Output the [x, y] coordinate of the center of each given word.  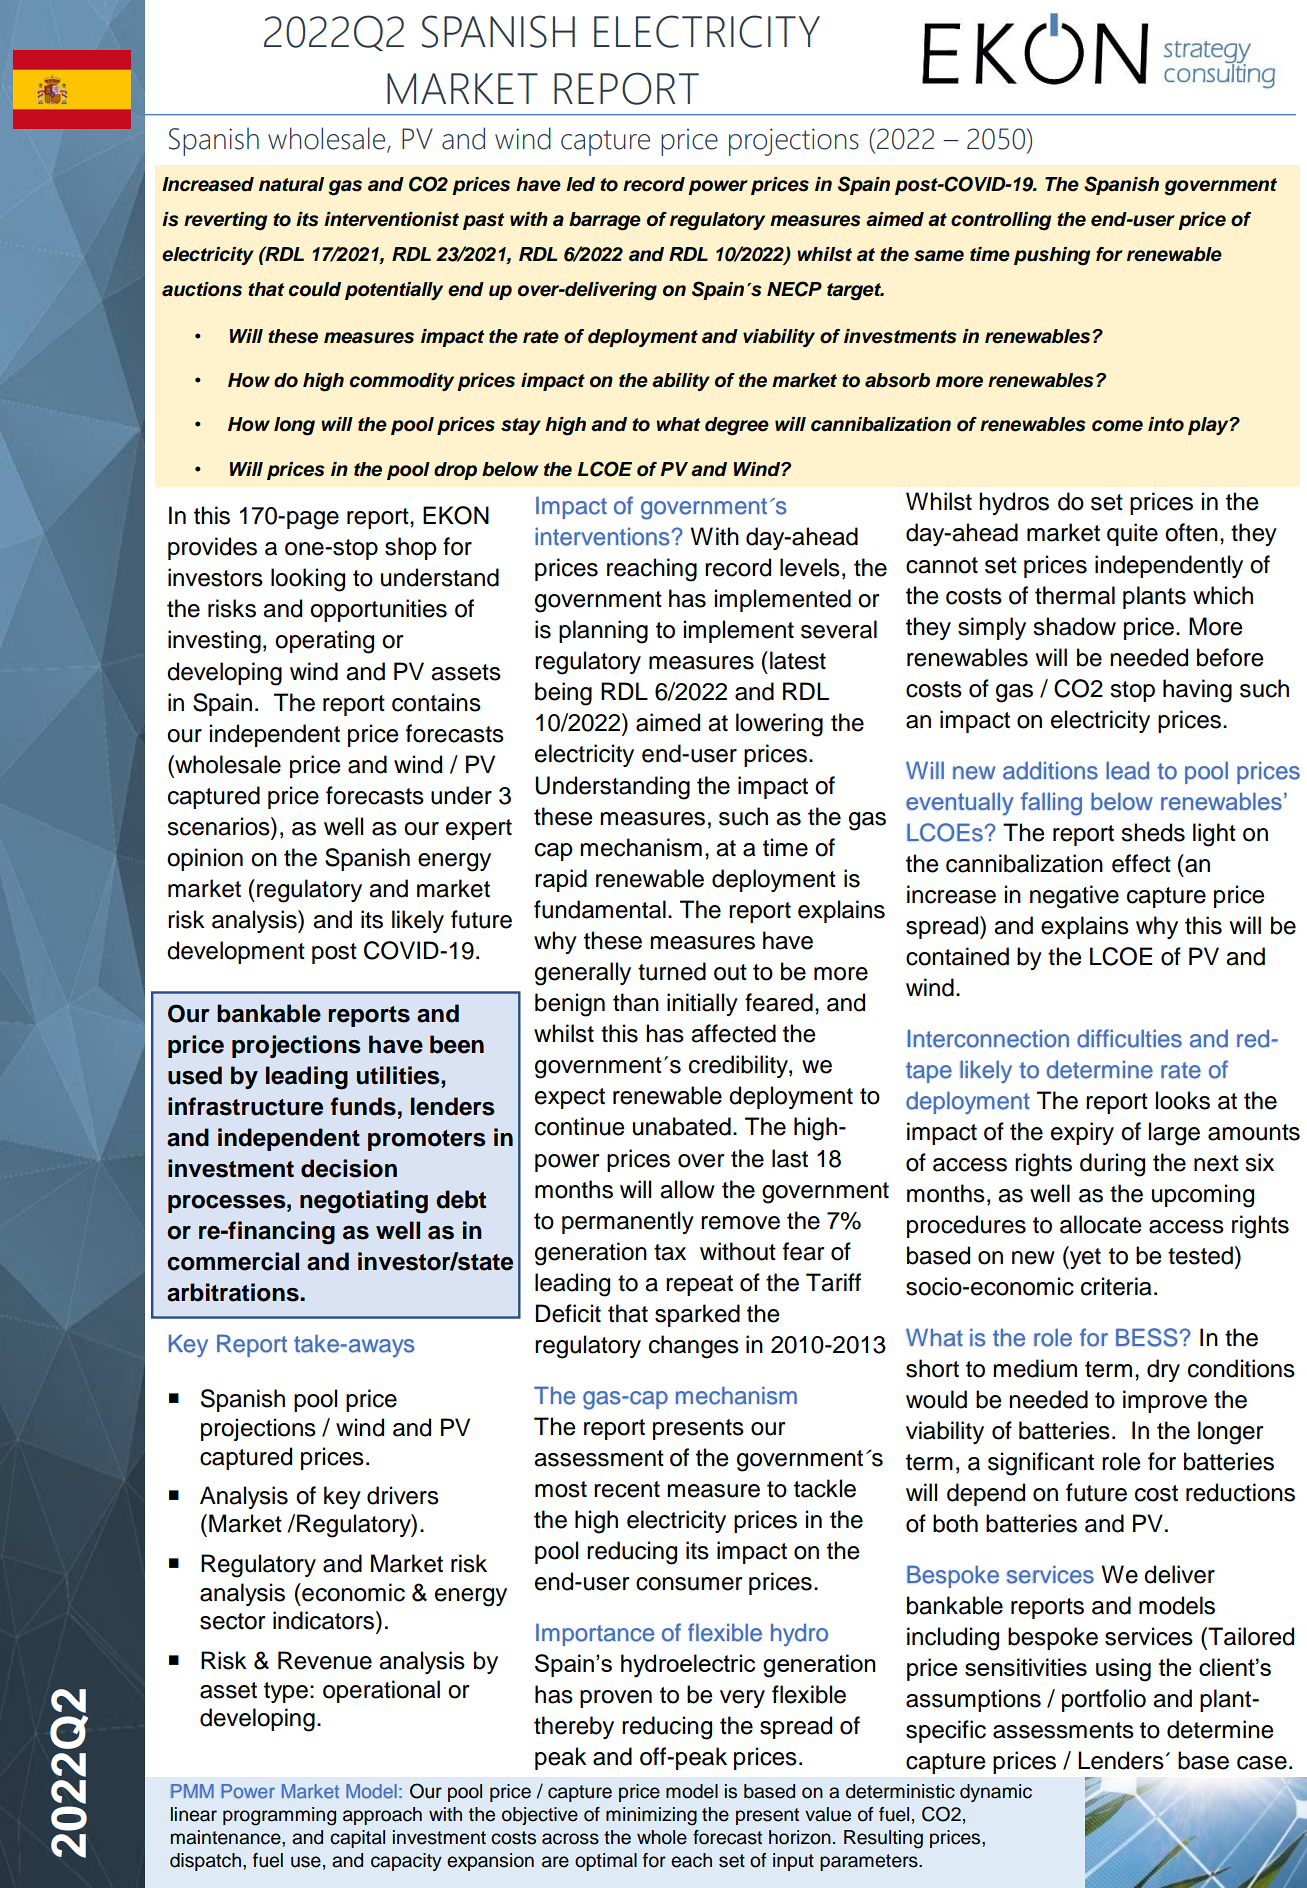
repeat [699, 1285]
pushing [1052, 256]
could [315, 289]
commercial [233, 1261]
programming [279, 1816]
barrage [605, 221]
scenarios [219, 826]
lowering [779, 725]
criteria [1116, 1286]
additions [1050, 770]
